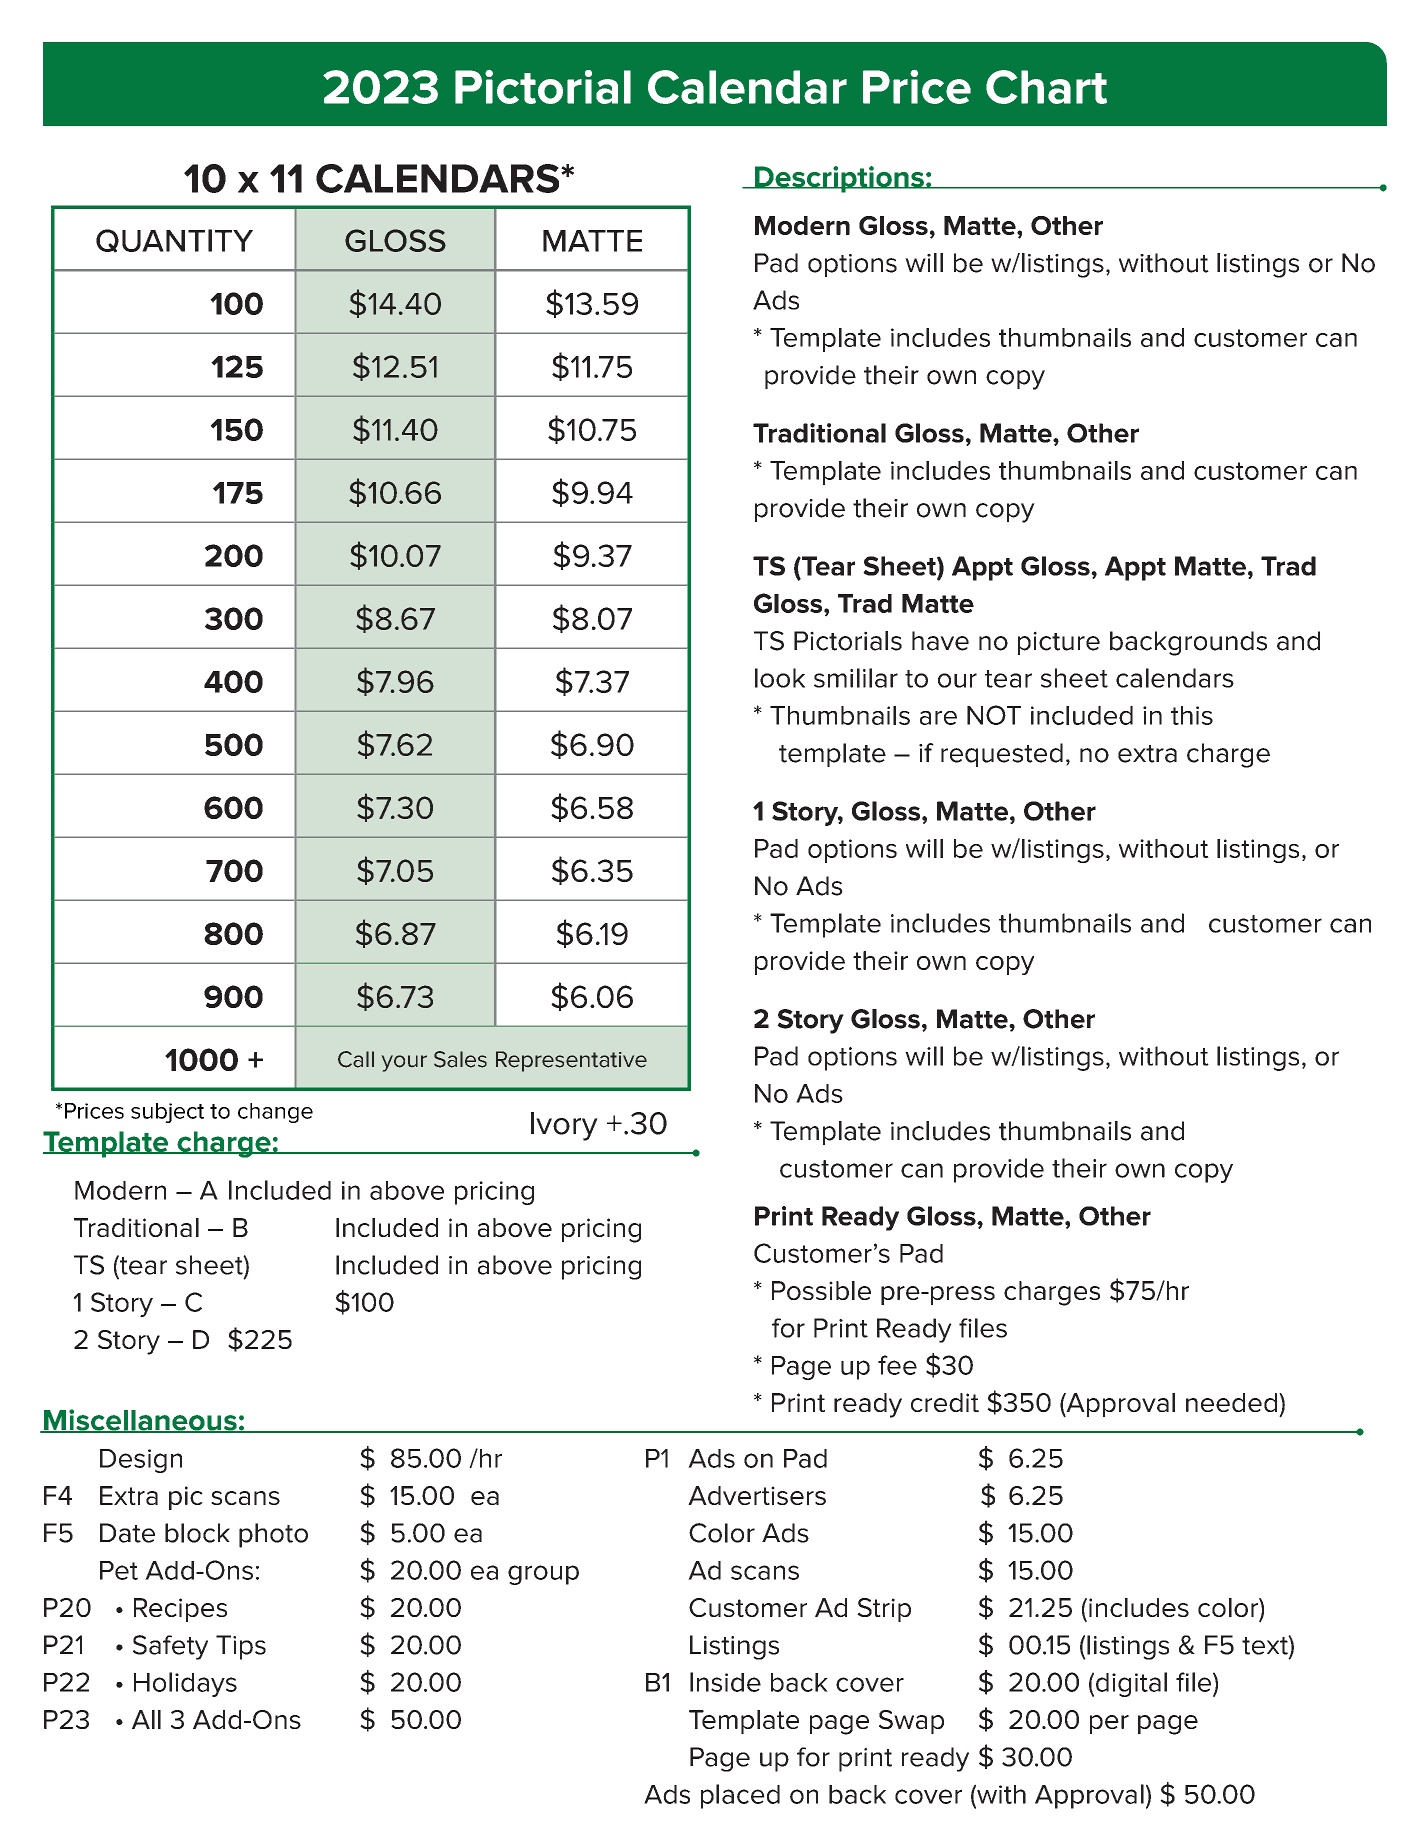 The width and height of the document is (1428, 1848). What do you see at coordinates (185, 1684) in the document?
I see `Holidays` at bounding box center [185, 1684].
